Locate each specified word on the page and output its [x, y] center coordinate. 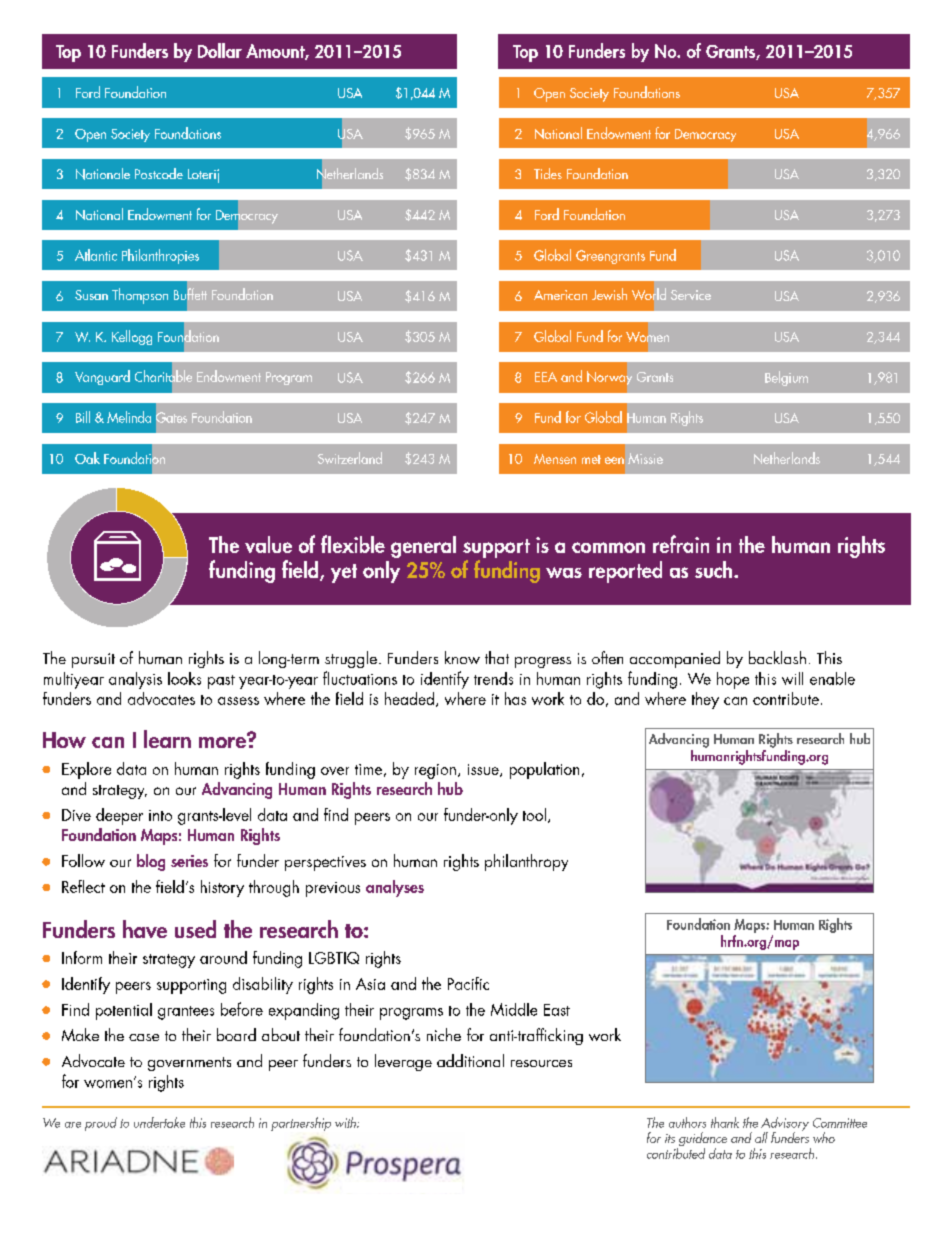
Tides [548, 173]
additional [470, 1060]
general [423, 547]
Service [691, 295]
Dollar [220, 50]
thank [725, 1122]
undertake [159, 1122]
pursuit [93, 660]
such [715, 569]
